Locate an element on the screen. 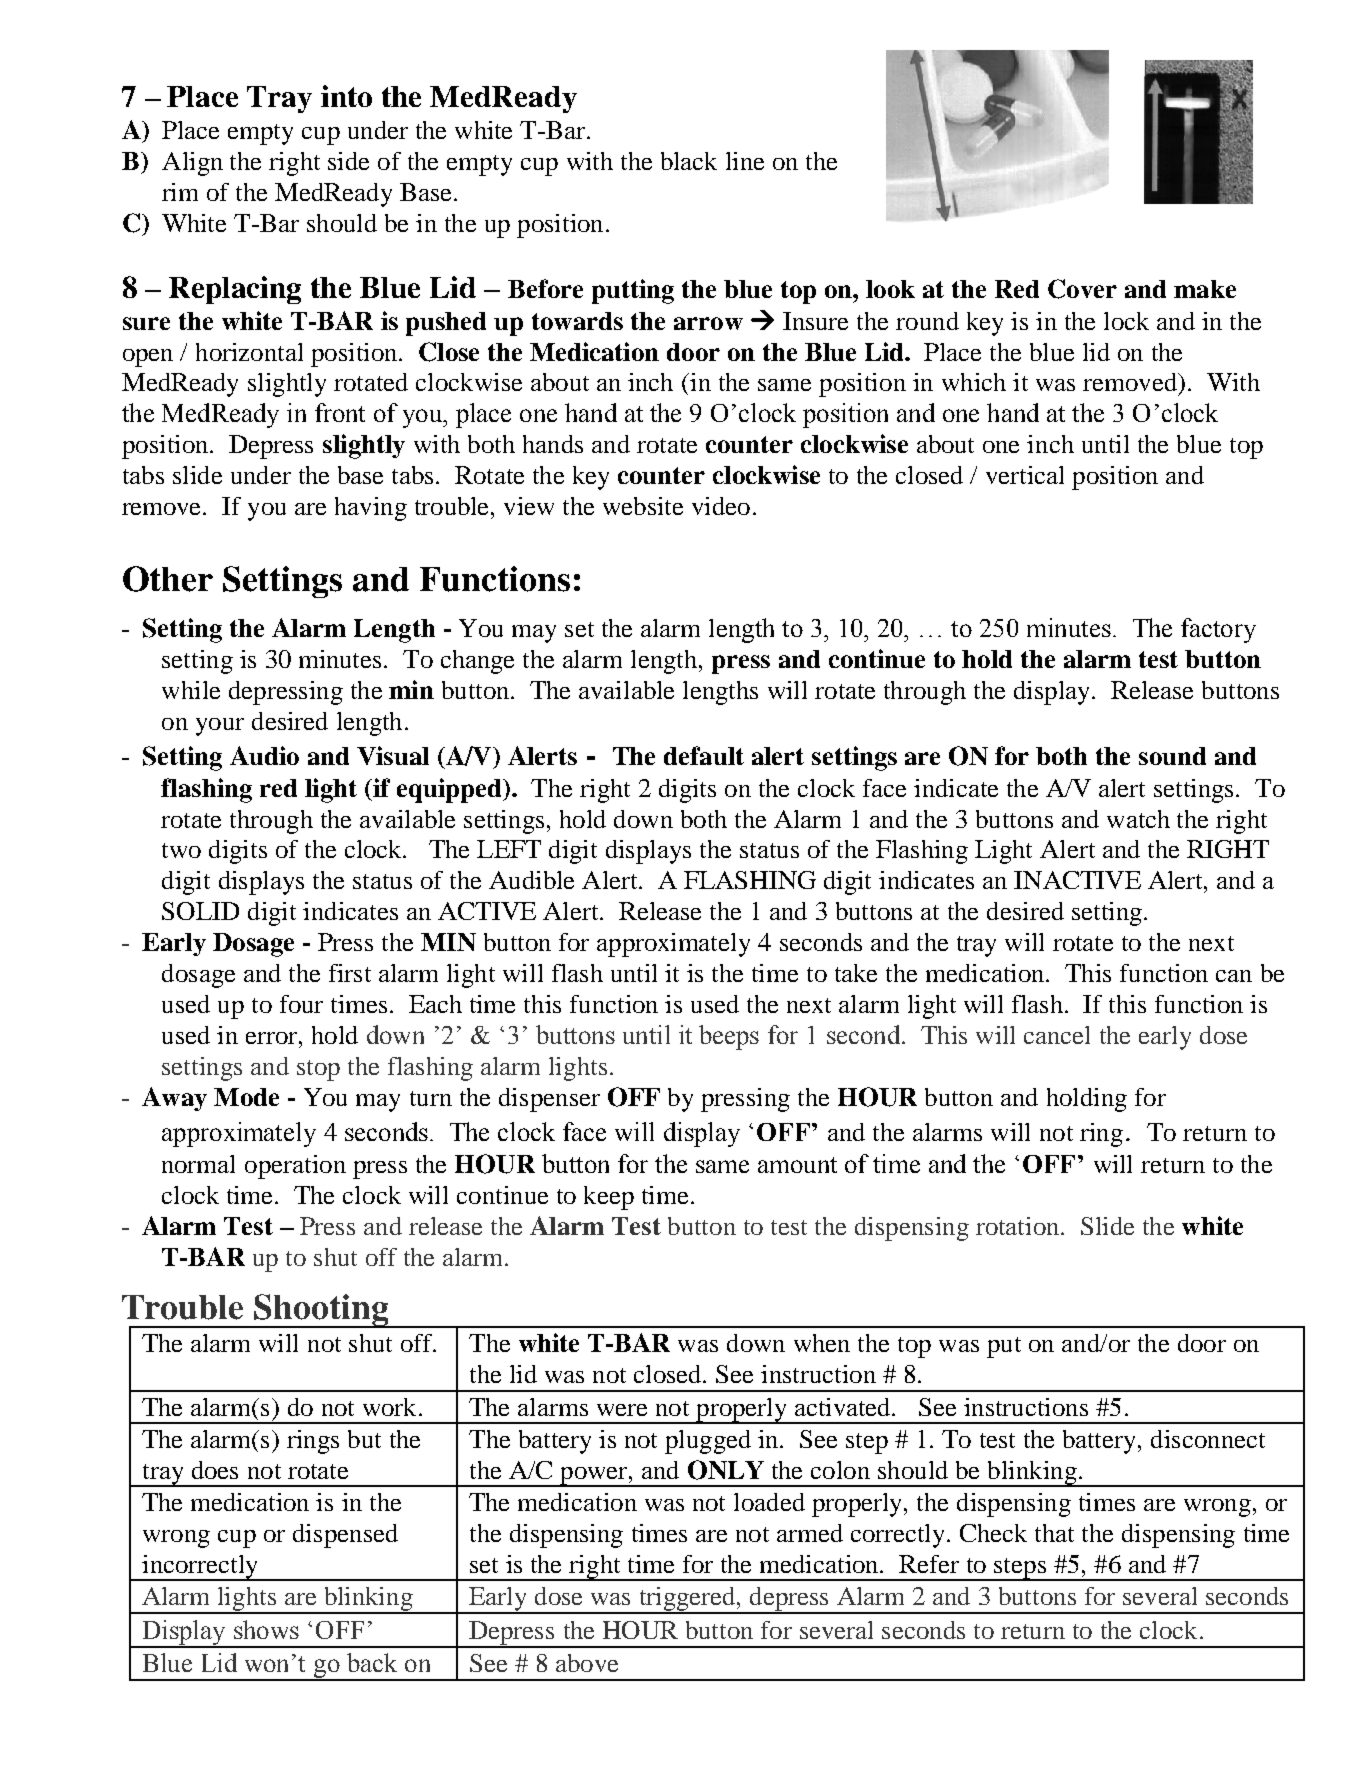  having is located at coordinates (371, 509).
